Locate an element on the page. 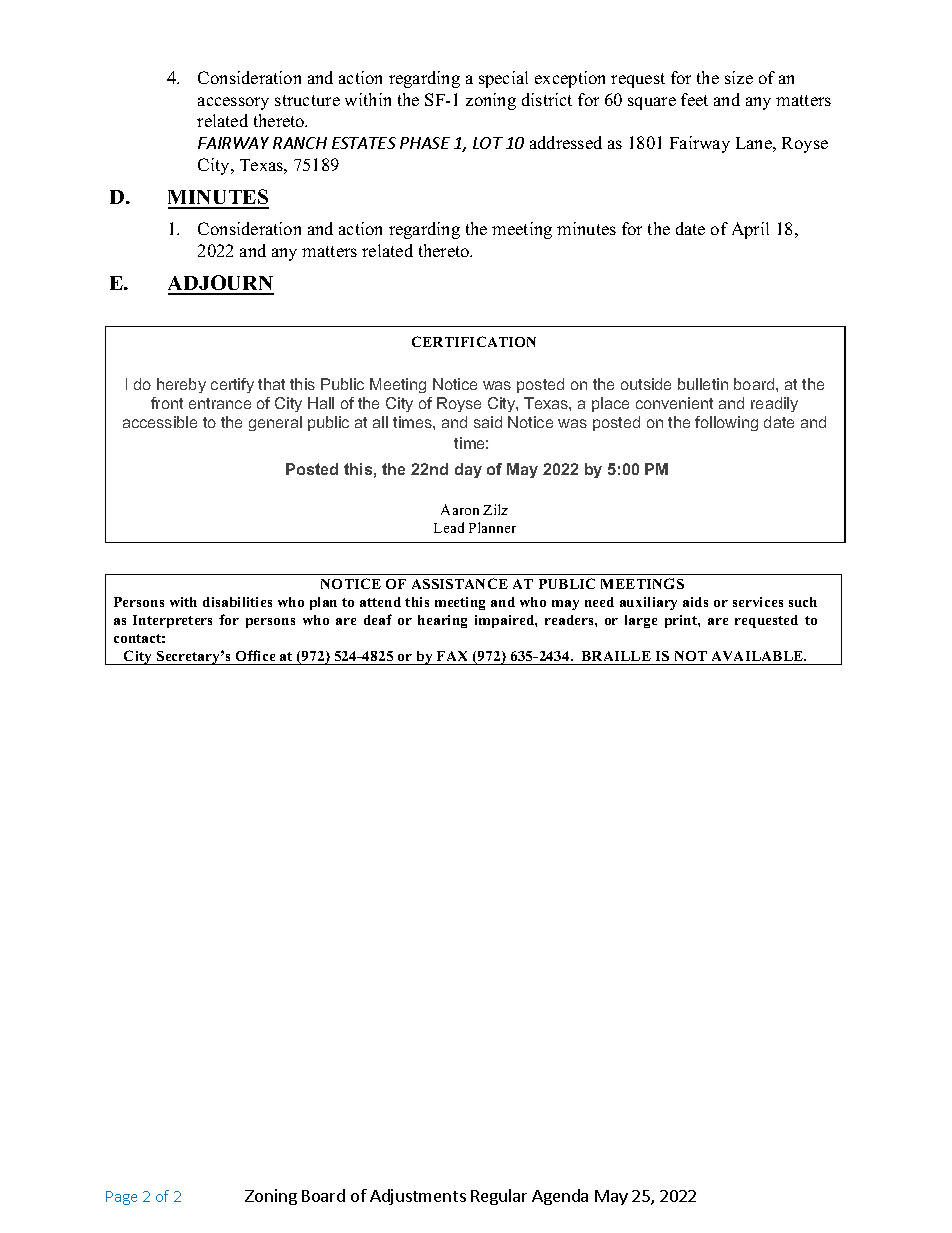 The height and width of the document is (1233, 952). Regular is located at coordinates (499, 1197).
